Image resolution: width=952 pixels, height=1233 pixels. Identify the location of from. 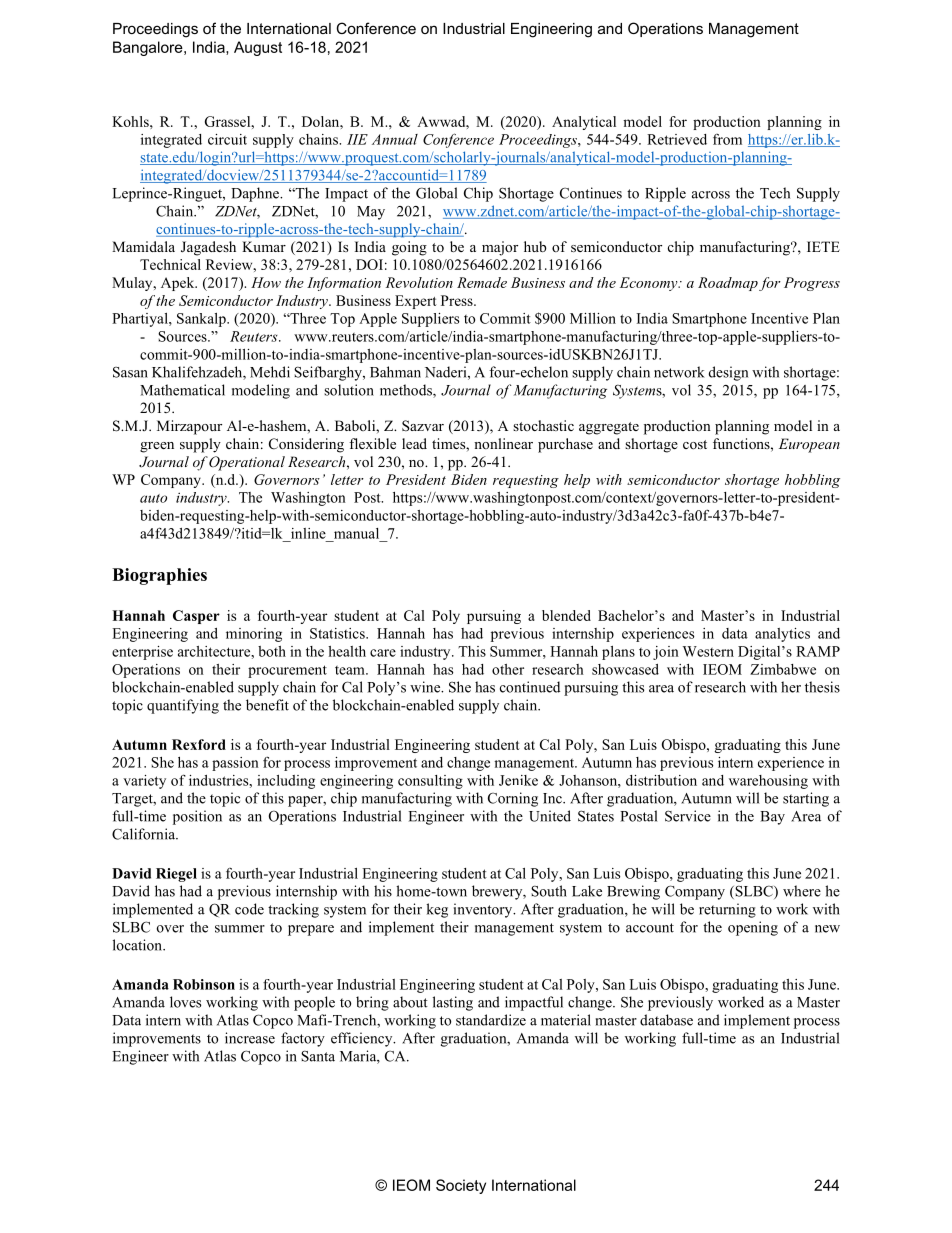
(727, 139).
